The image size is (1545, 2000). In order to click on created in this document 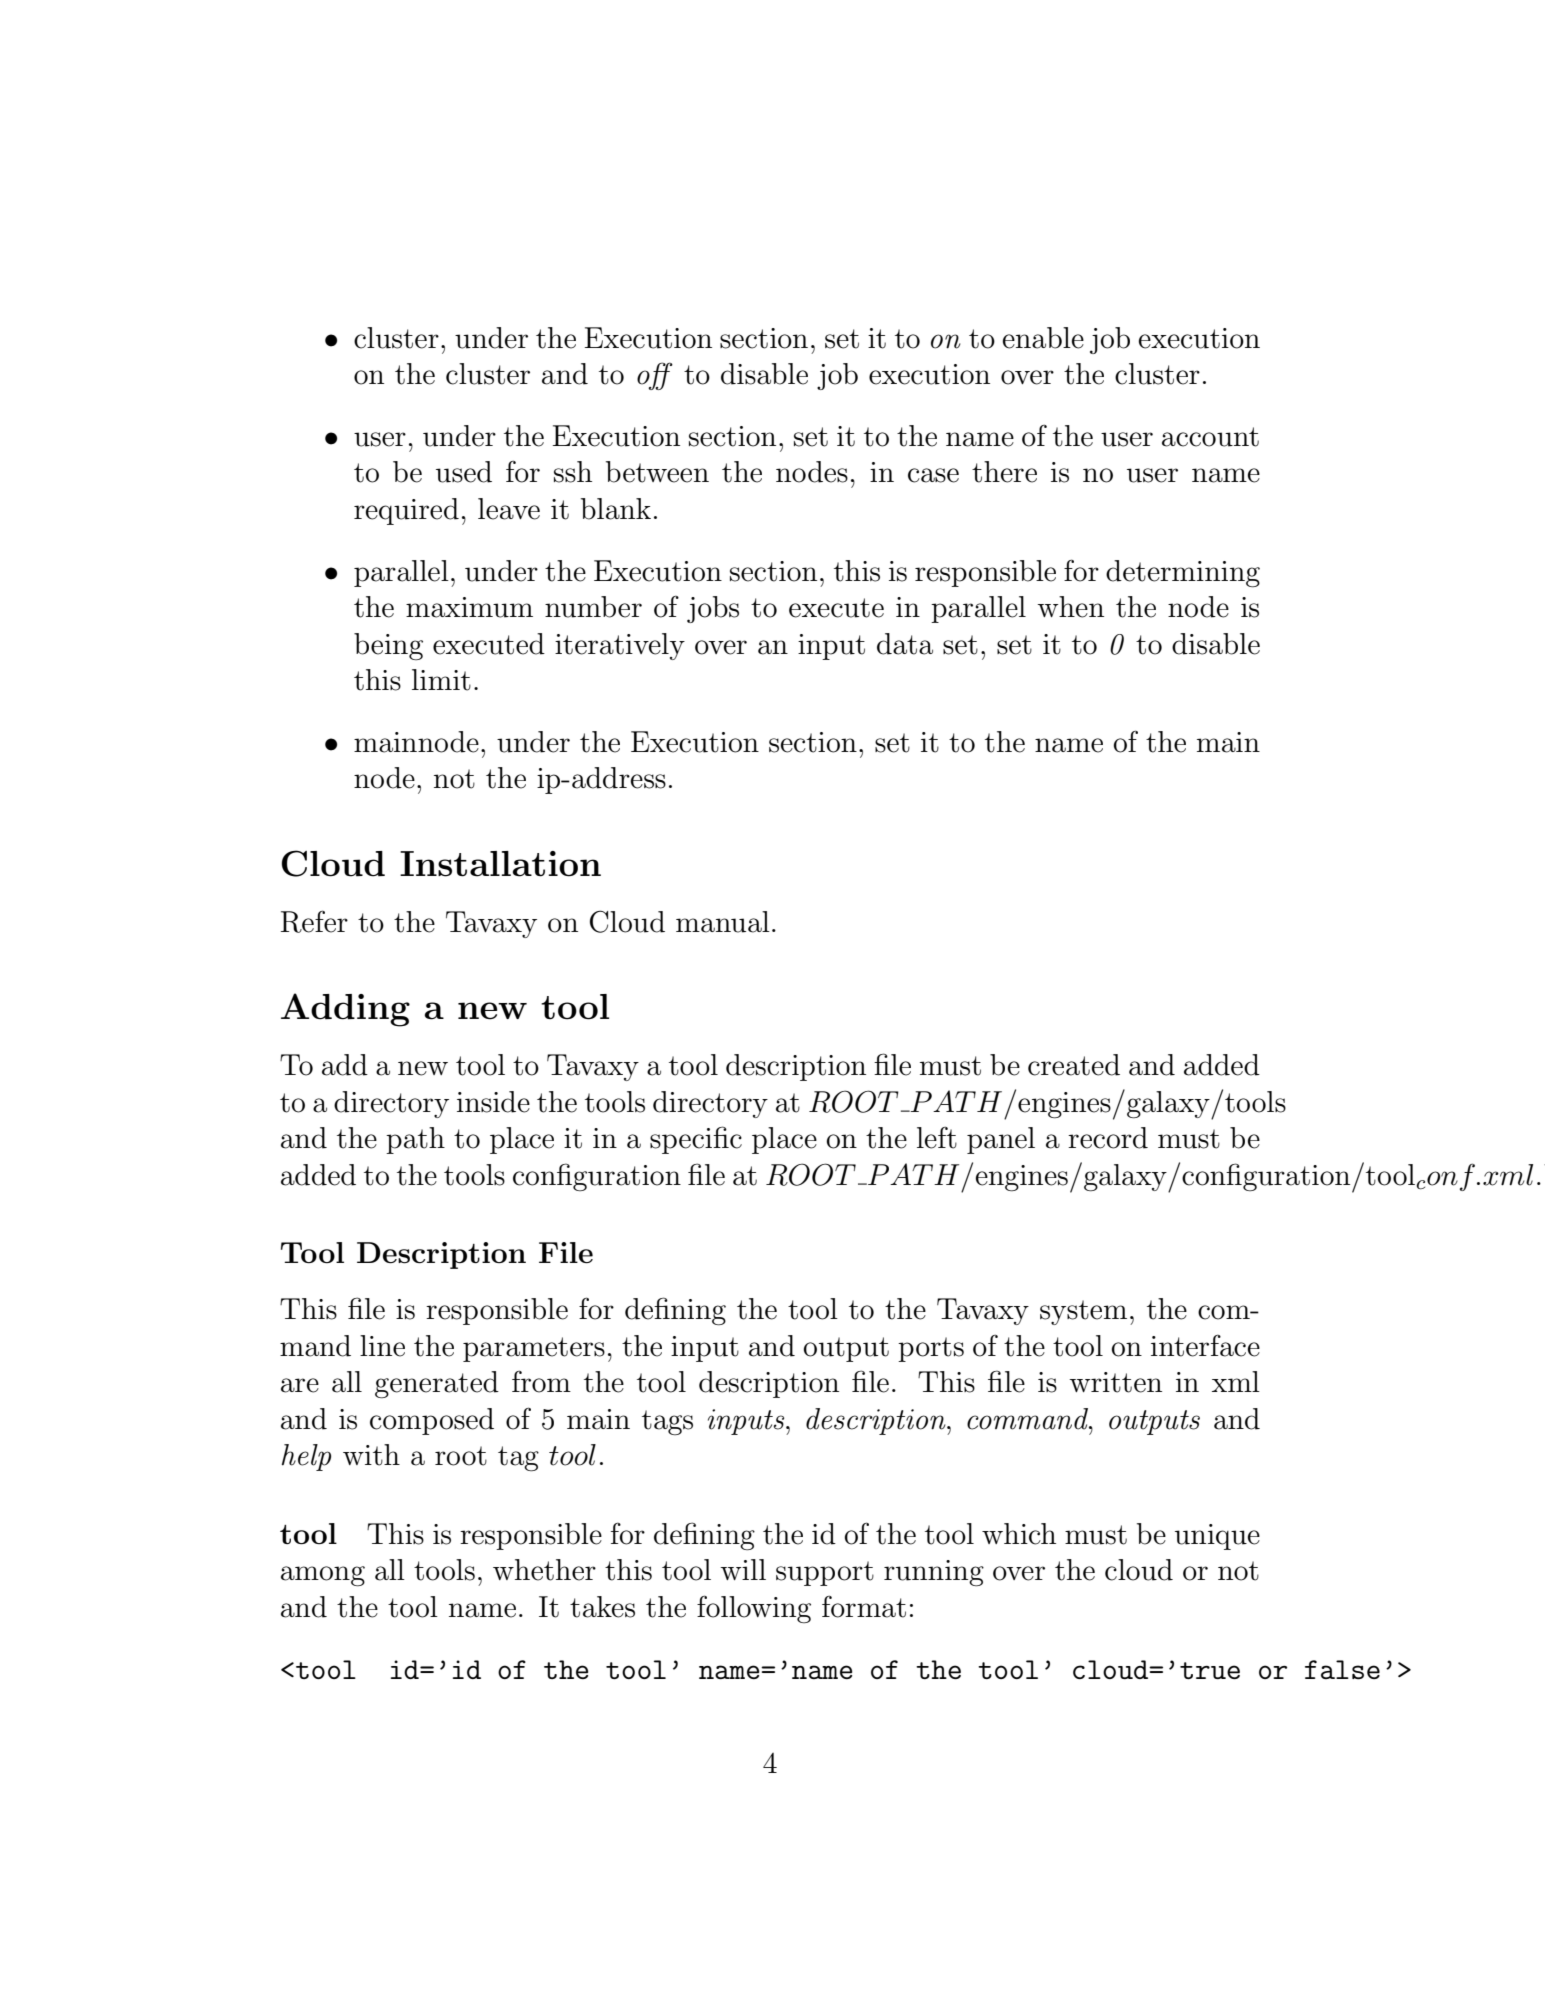, I will do `click(1074, 1065)`.
